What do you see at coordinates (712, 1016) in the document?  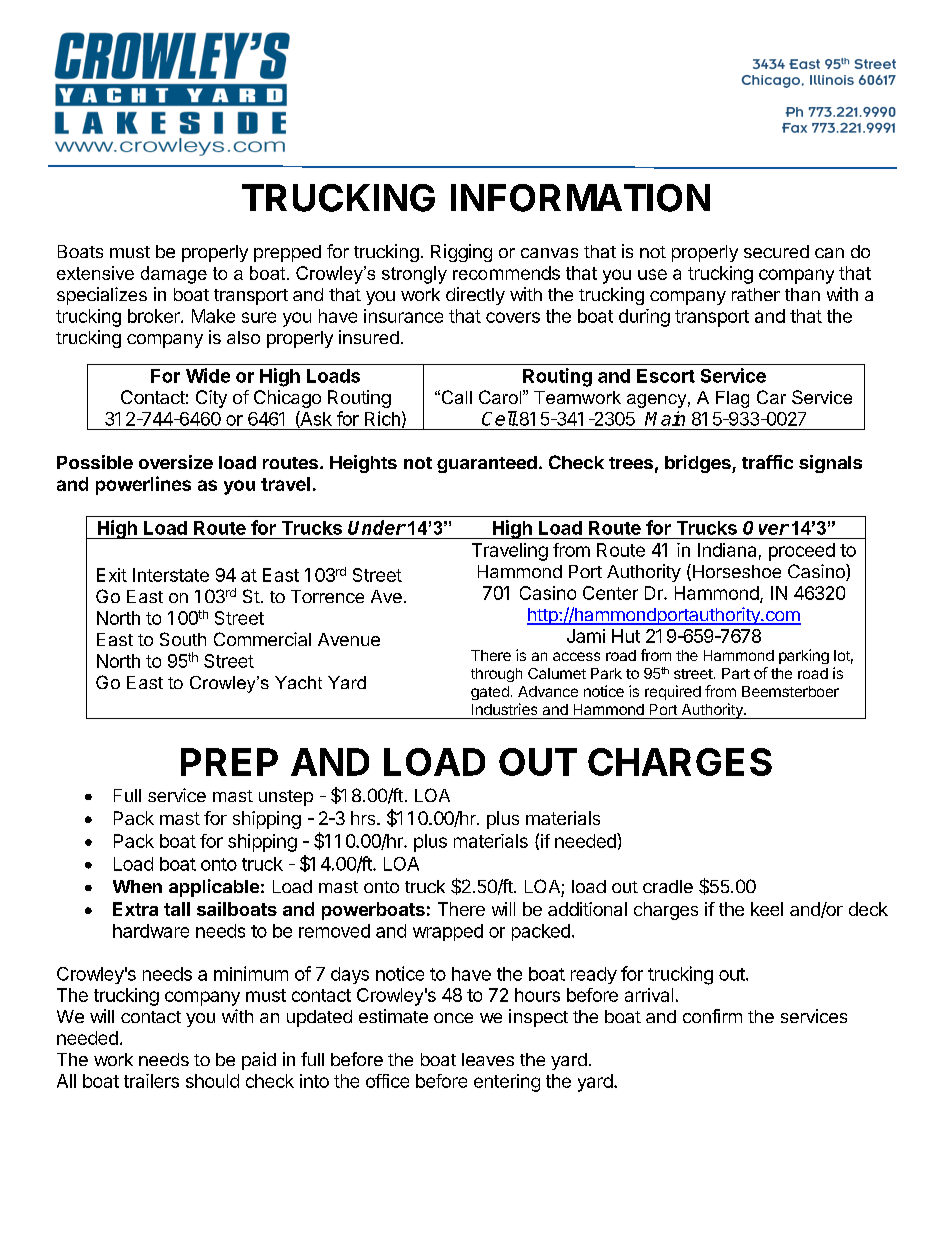 I see `confirm` at bounding box center [712, 1016].
